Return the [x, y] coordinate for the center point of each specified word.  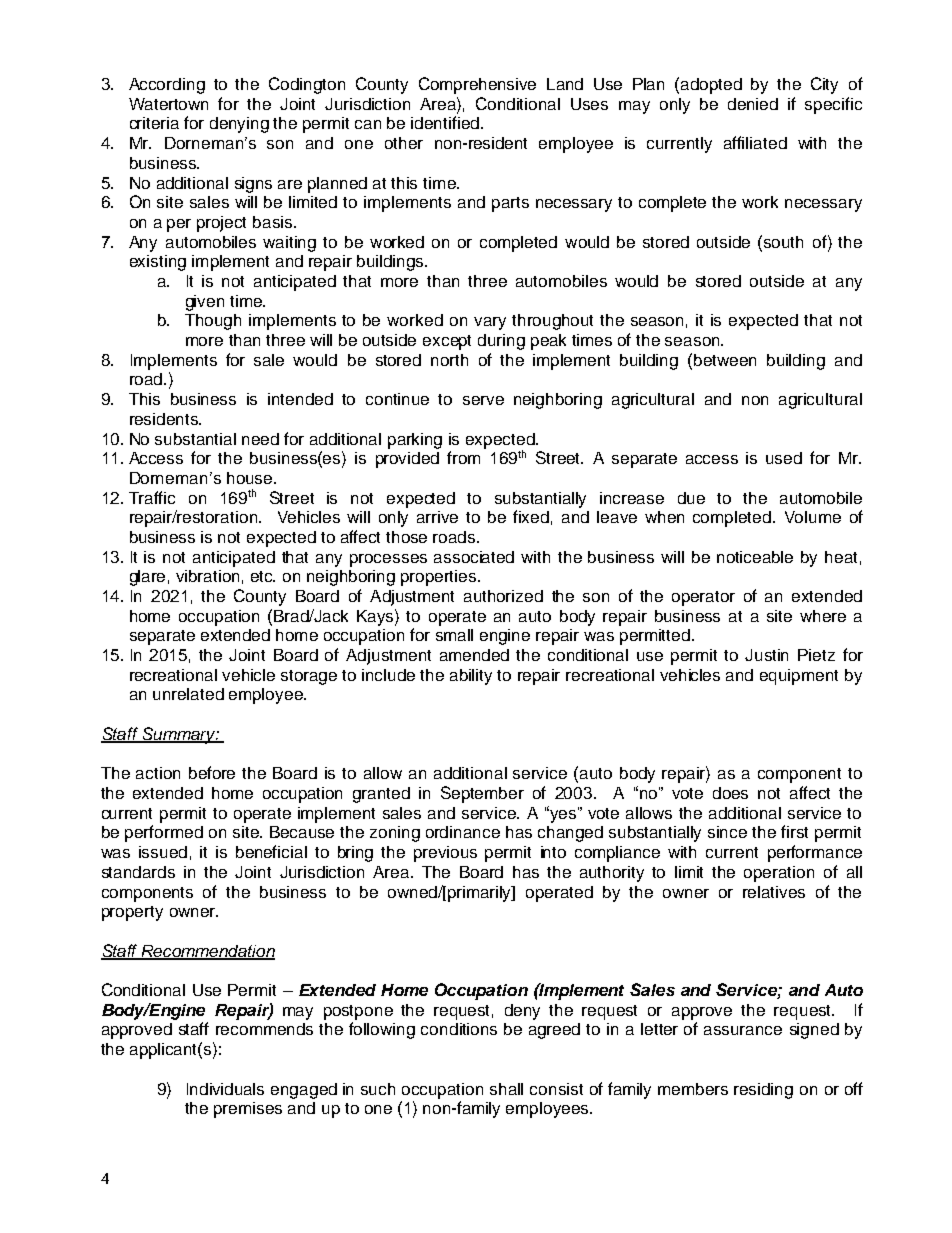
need [260, 439]
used [784, 458]
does [730, 793]
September [482, 794]
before [212, 772]
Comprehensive [477, 85]
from [463, 457]
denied [753, 104]
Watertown [168, 104]
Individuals [225, 1089]
